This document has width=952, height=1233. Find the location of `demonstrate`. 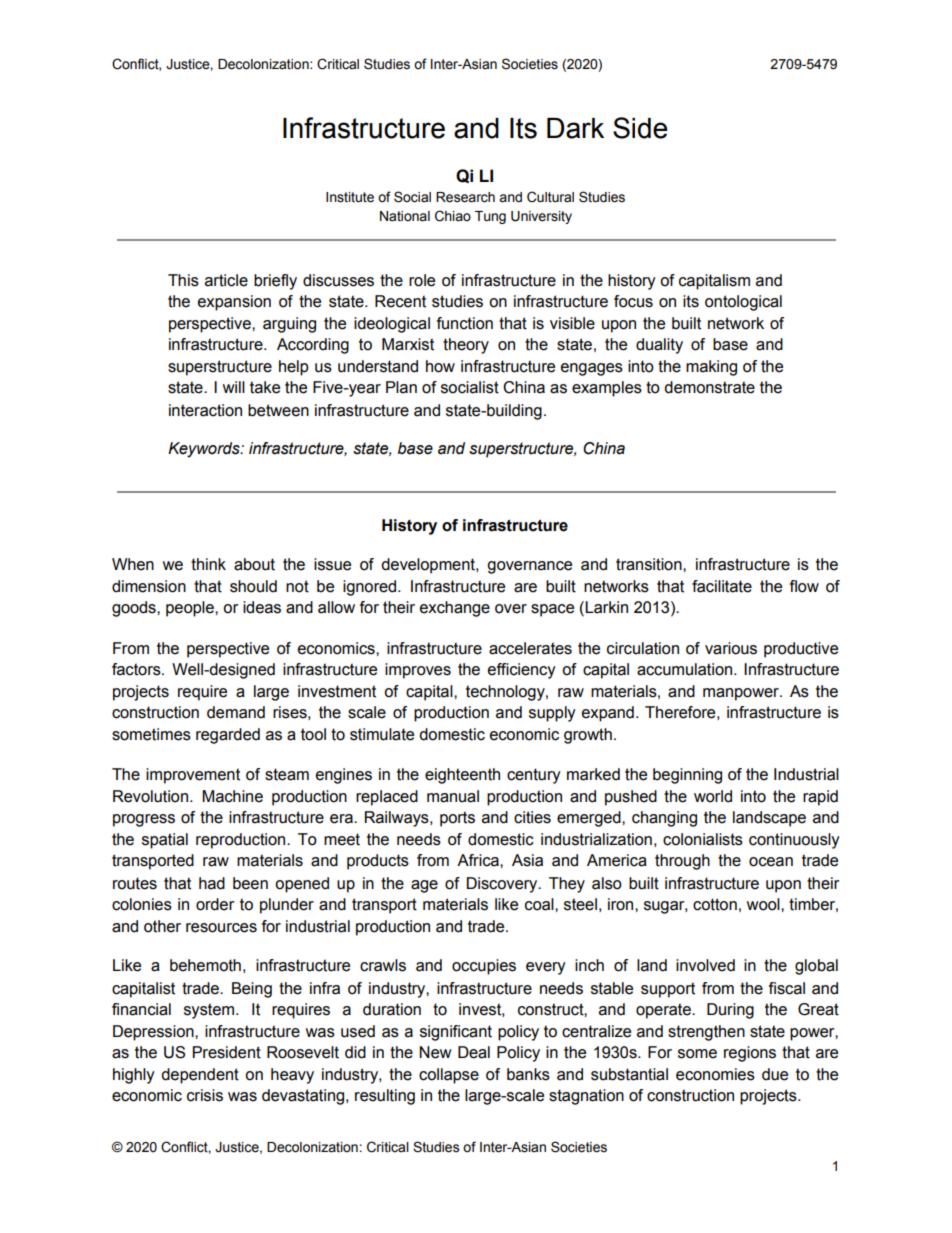

demonstrate is located at coordinates (709, 387).
